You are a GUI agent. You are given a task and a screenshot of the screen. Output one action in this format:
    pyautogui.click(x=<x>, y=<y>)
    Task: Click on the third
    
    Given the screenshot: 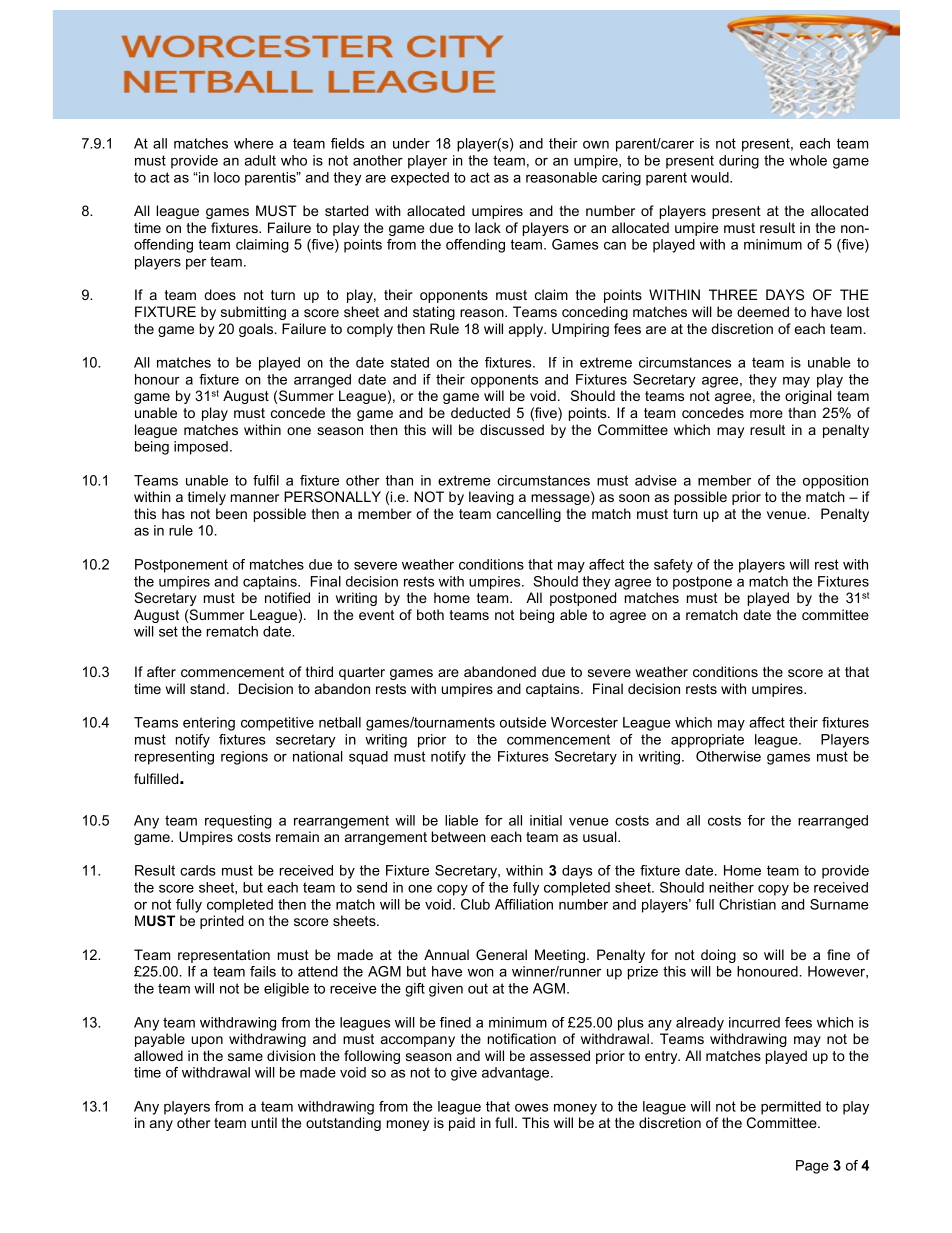 What is the action you would take?
    pyautogui.click(x=319, y=671)
